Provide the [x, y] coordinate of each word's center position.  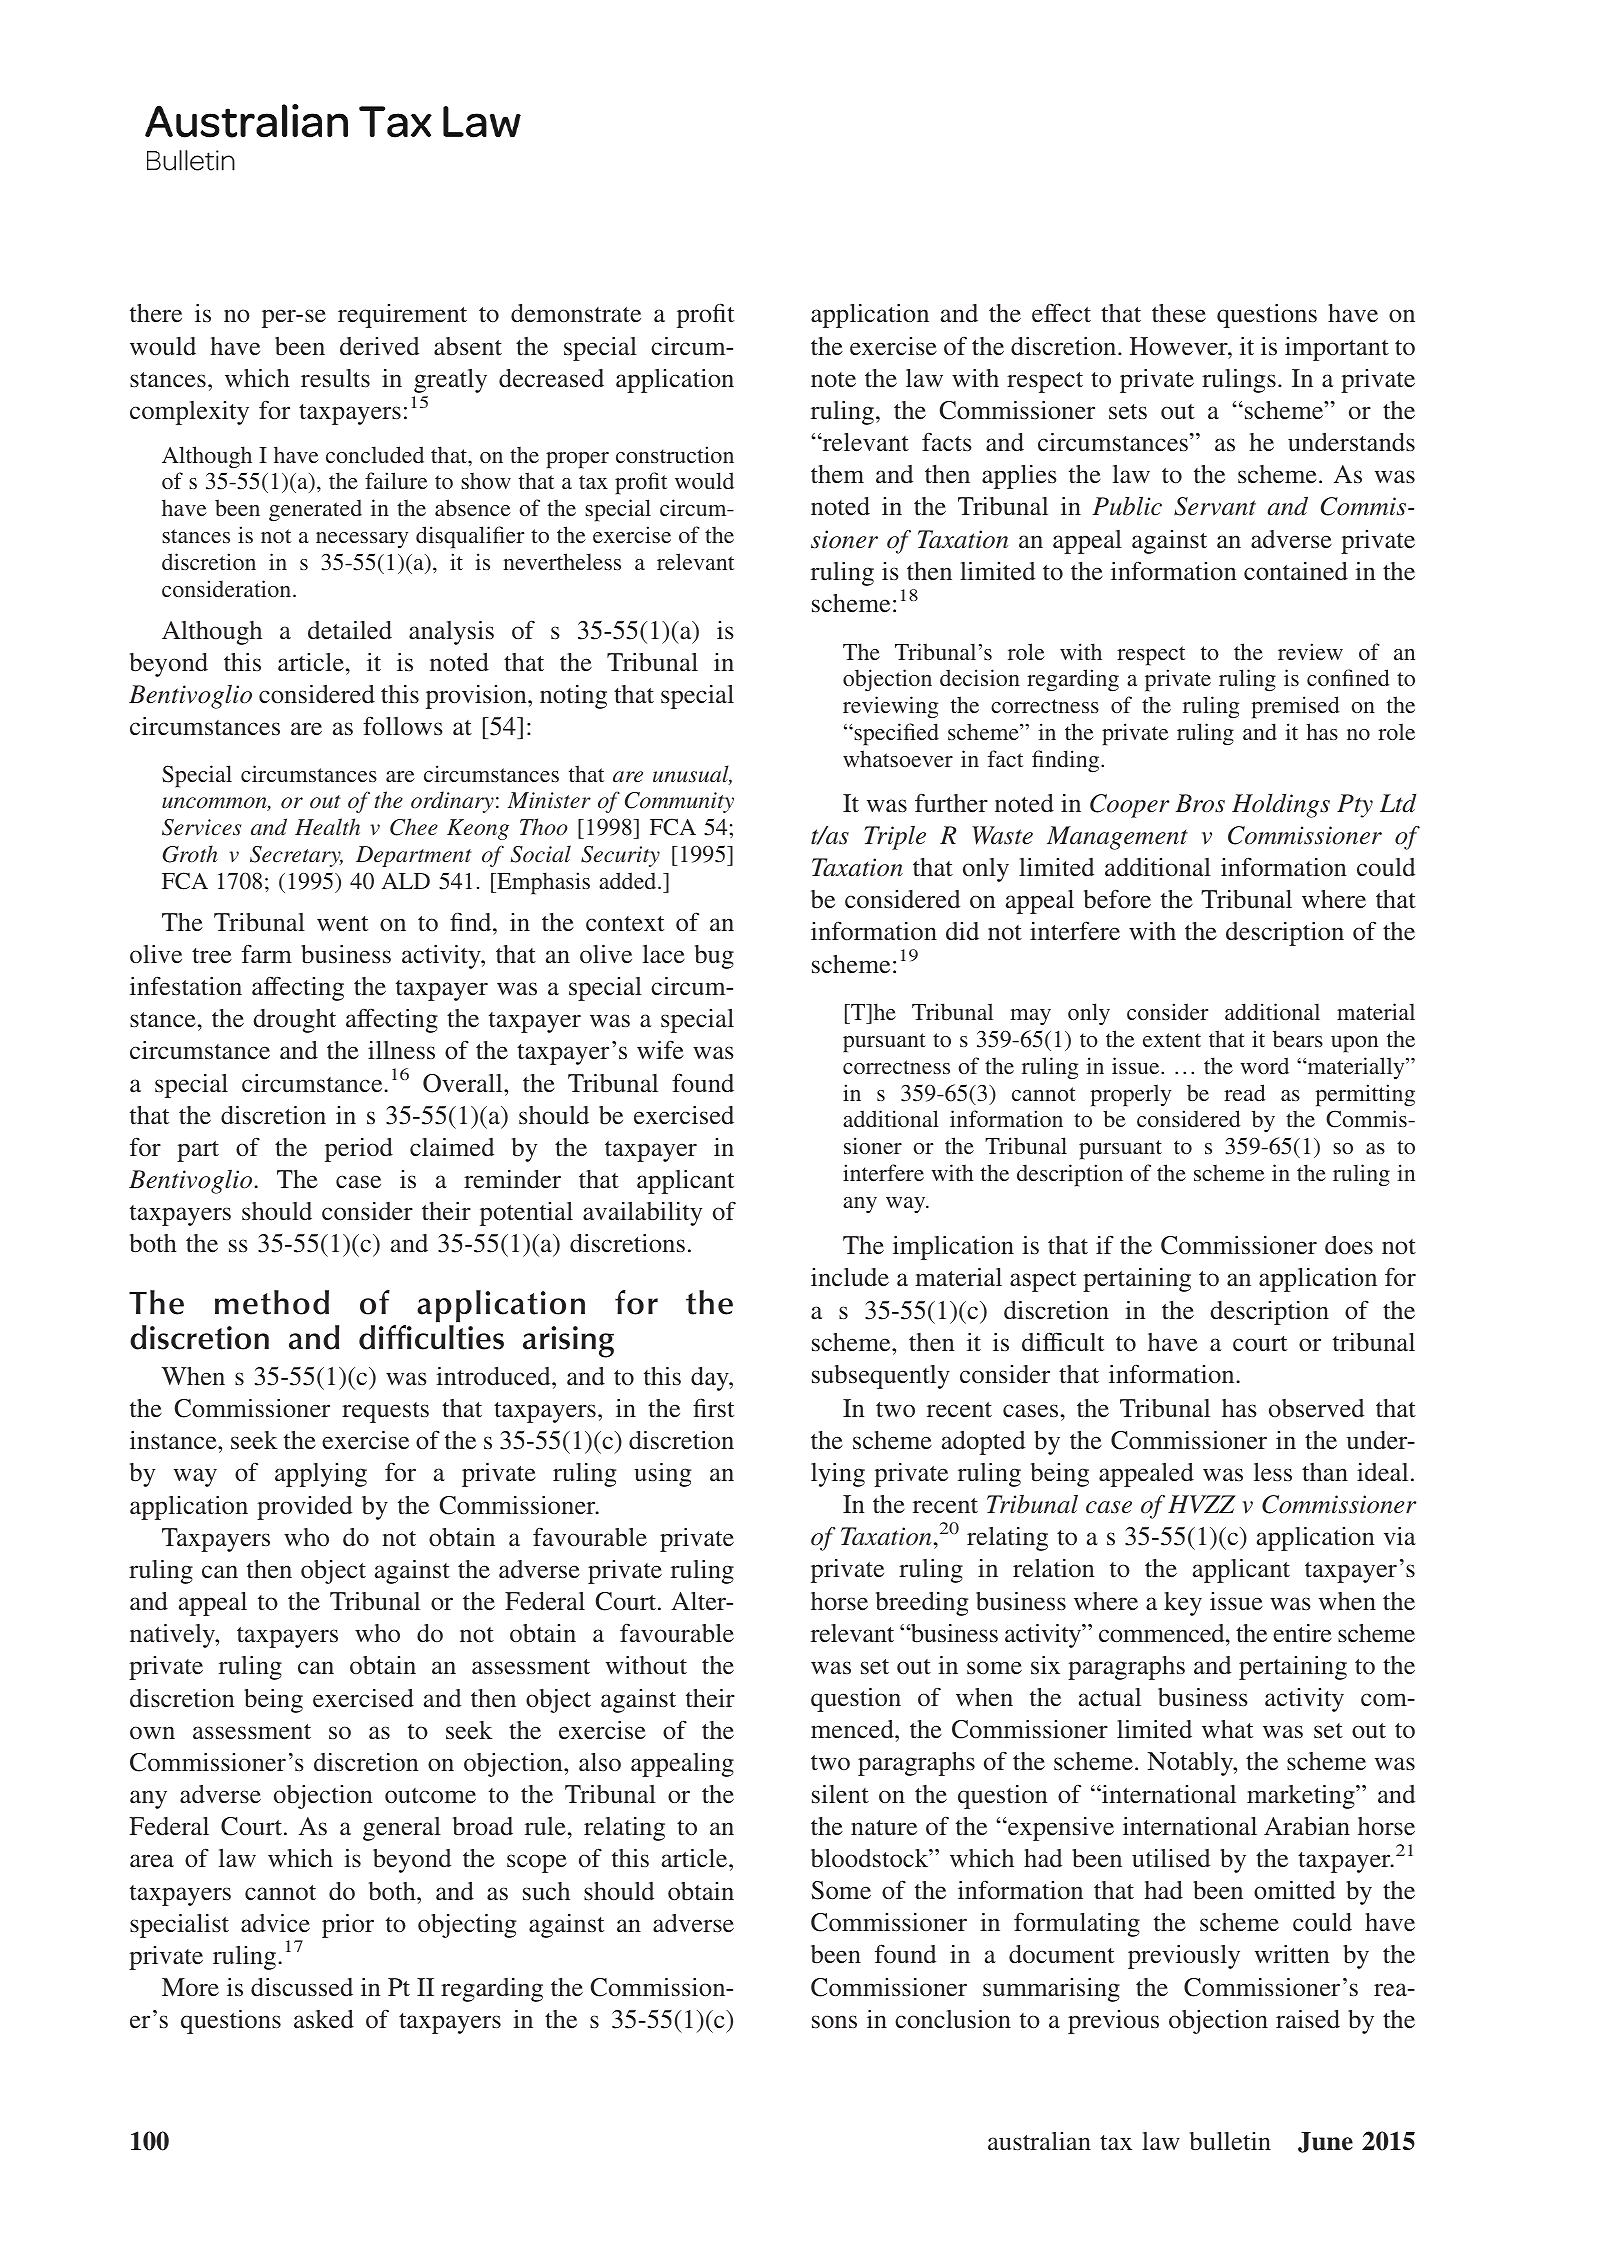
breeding [922, 1604]
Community [679, 802]
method [272, 1302]
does [1349, 1245]
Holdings [1281, 806]
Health [327, 826]
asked [324, 2019]
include [850, 1277]
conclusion [953, 2019]
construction [675, 454]
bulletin [1230, 2141]
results [335, 378]
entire [1302, 1633]
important [1337, 349]
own [152, 1732]
